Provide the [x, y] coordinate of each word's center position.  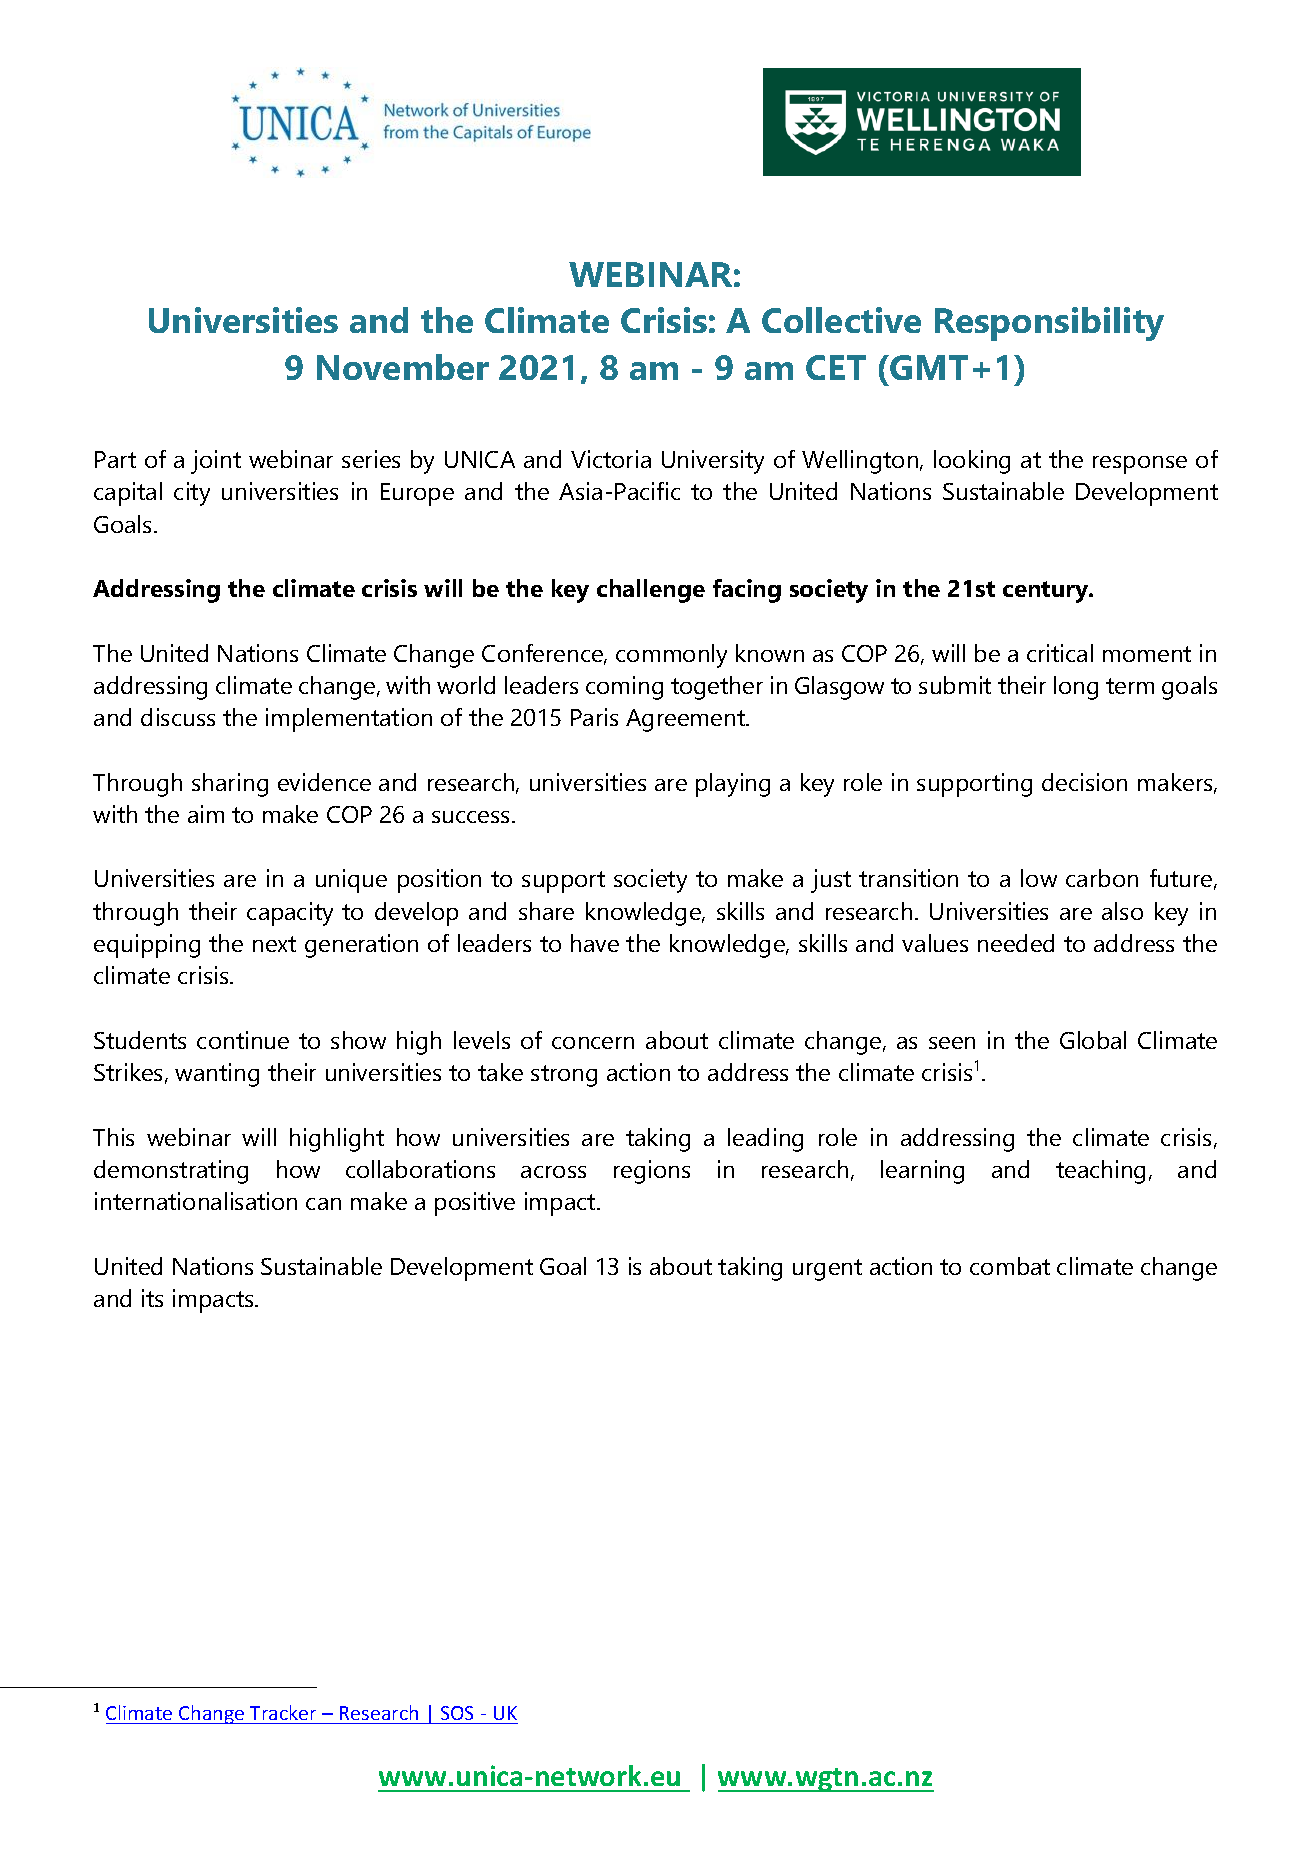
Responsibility [1049, 324]
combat [1010, 1266]
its [152, 1298]
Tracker [283, 1712]
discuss [178, 717]
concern [593, 1043]
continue [243, 1040]
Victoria [611, 459]
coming [624, 688]
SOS [457, 1713]
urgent [827, 1270]
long [1076, 688]
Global [1093, 1040]
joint [216, 462]
